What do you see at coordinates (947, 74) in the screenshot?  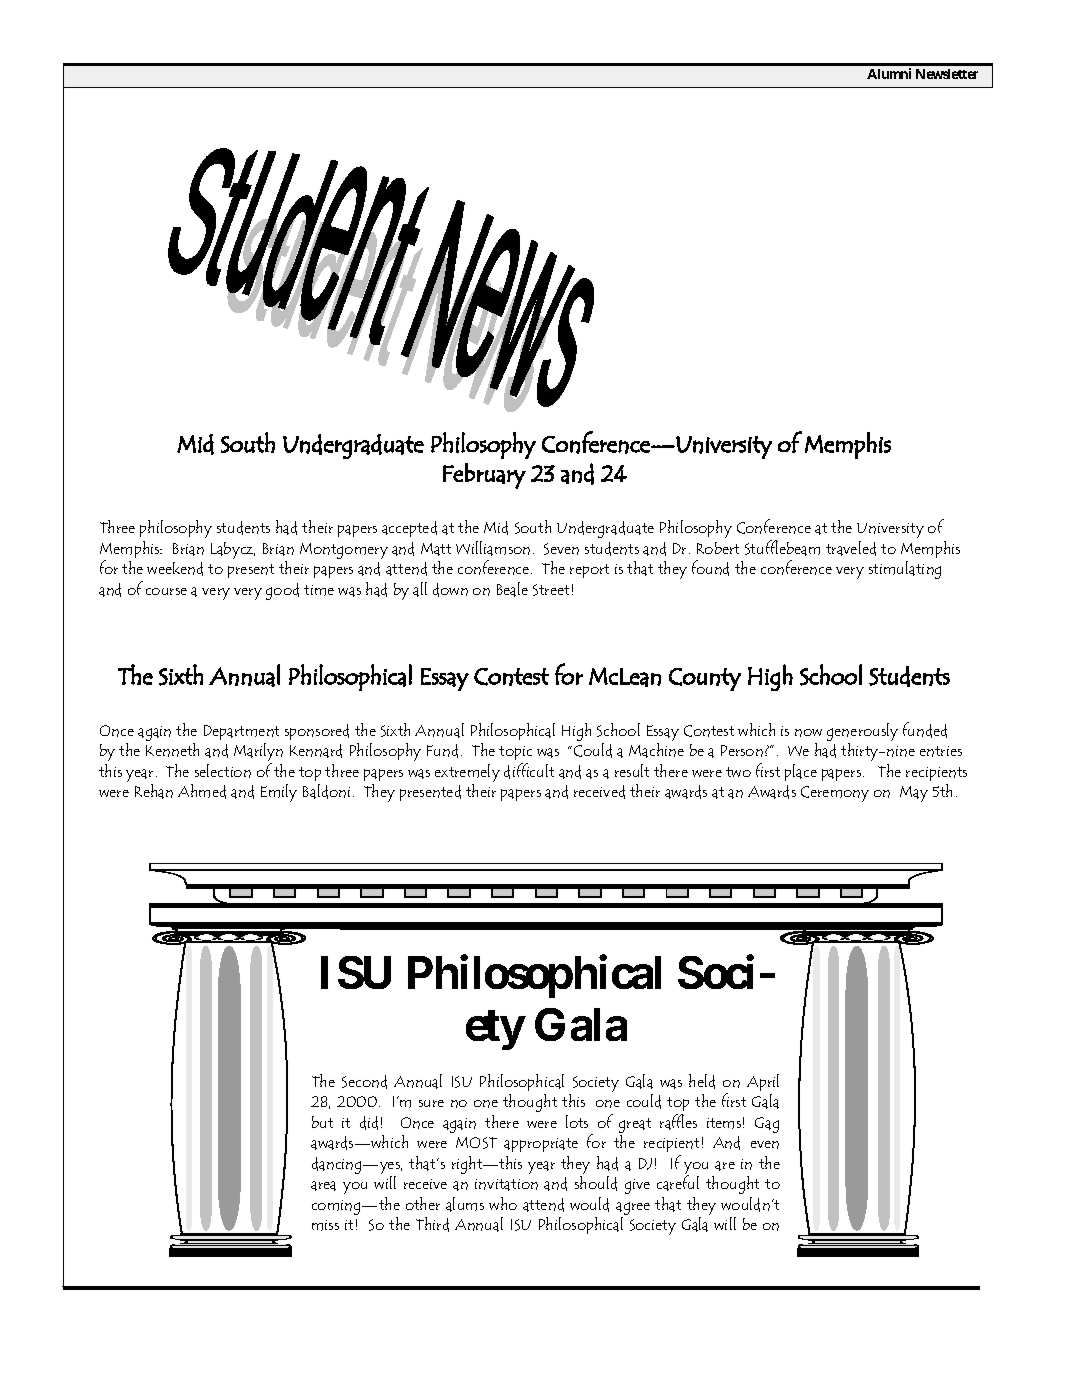 I see `Newsletter` at bounding box center [947, 74].
